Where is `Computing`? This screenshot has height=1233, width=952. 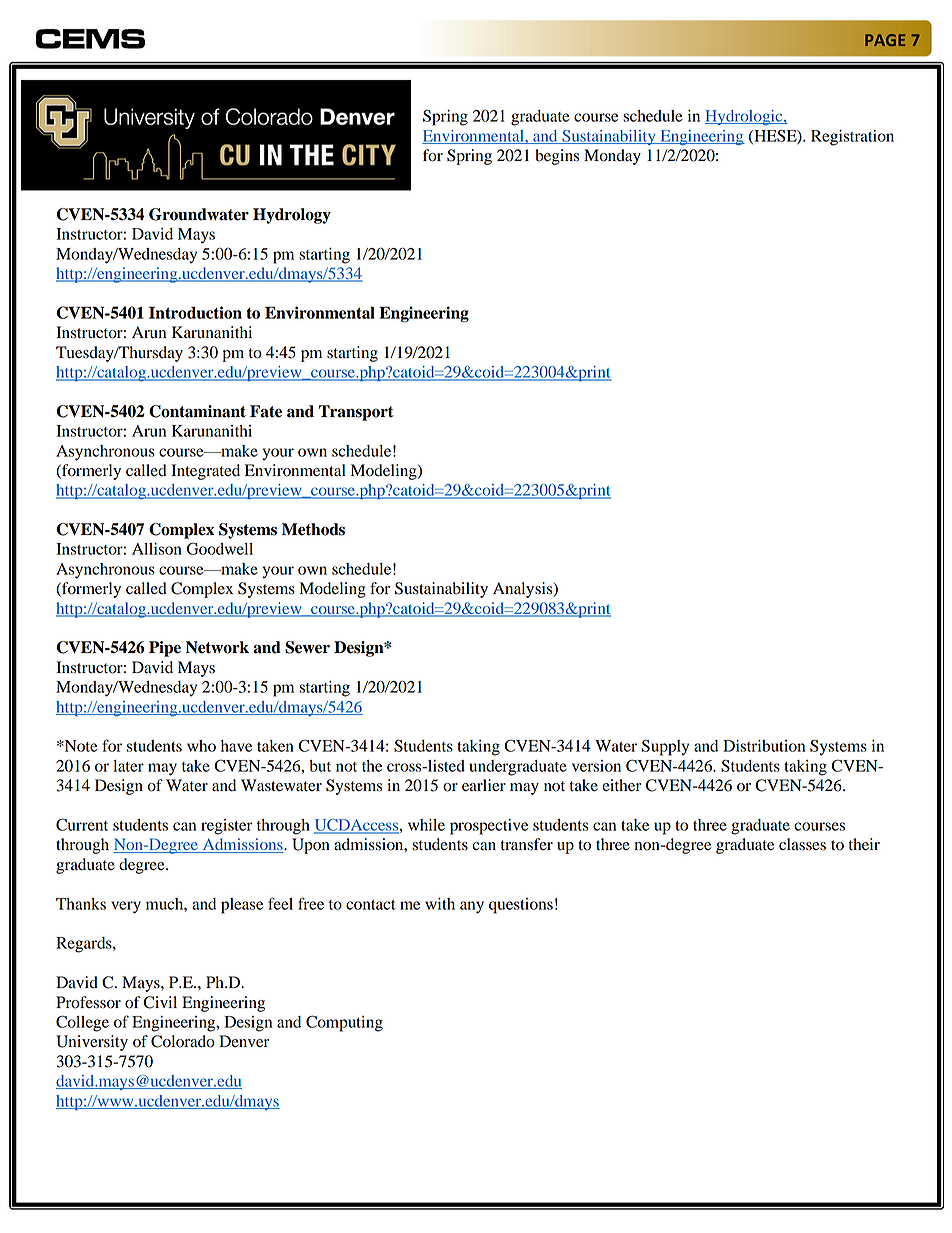
Computing is located at coordinates (344, 1023).
